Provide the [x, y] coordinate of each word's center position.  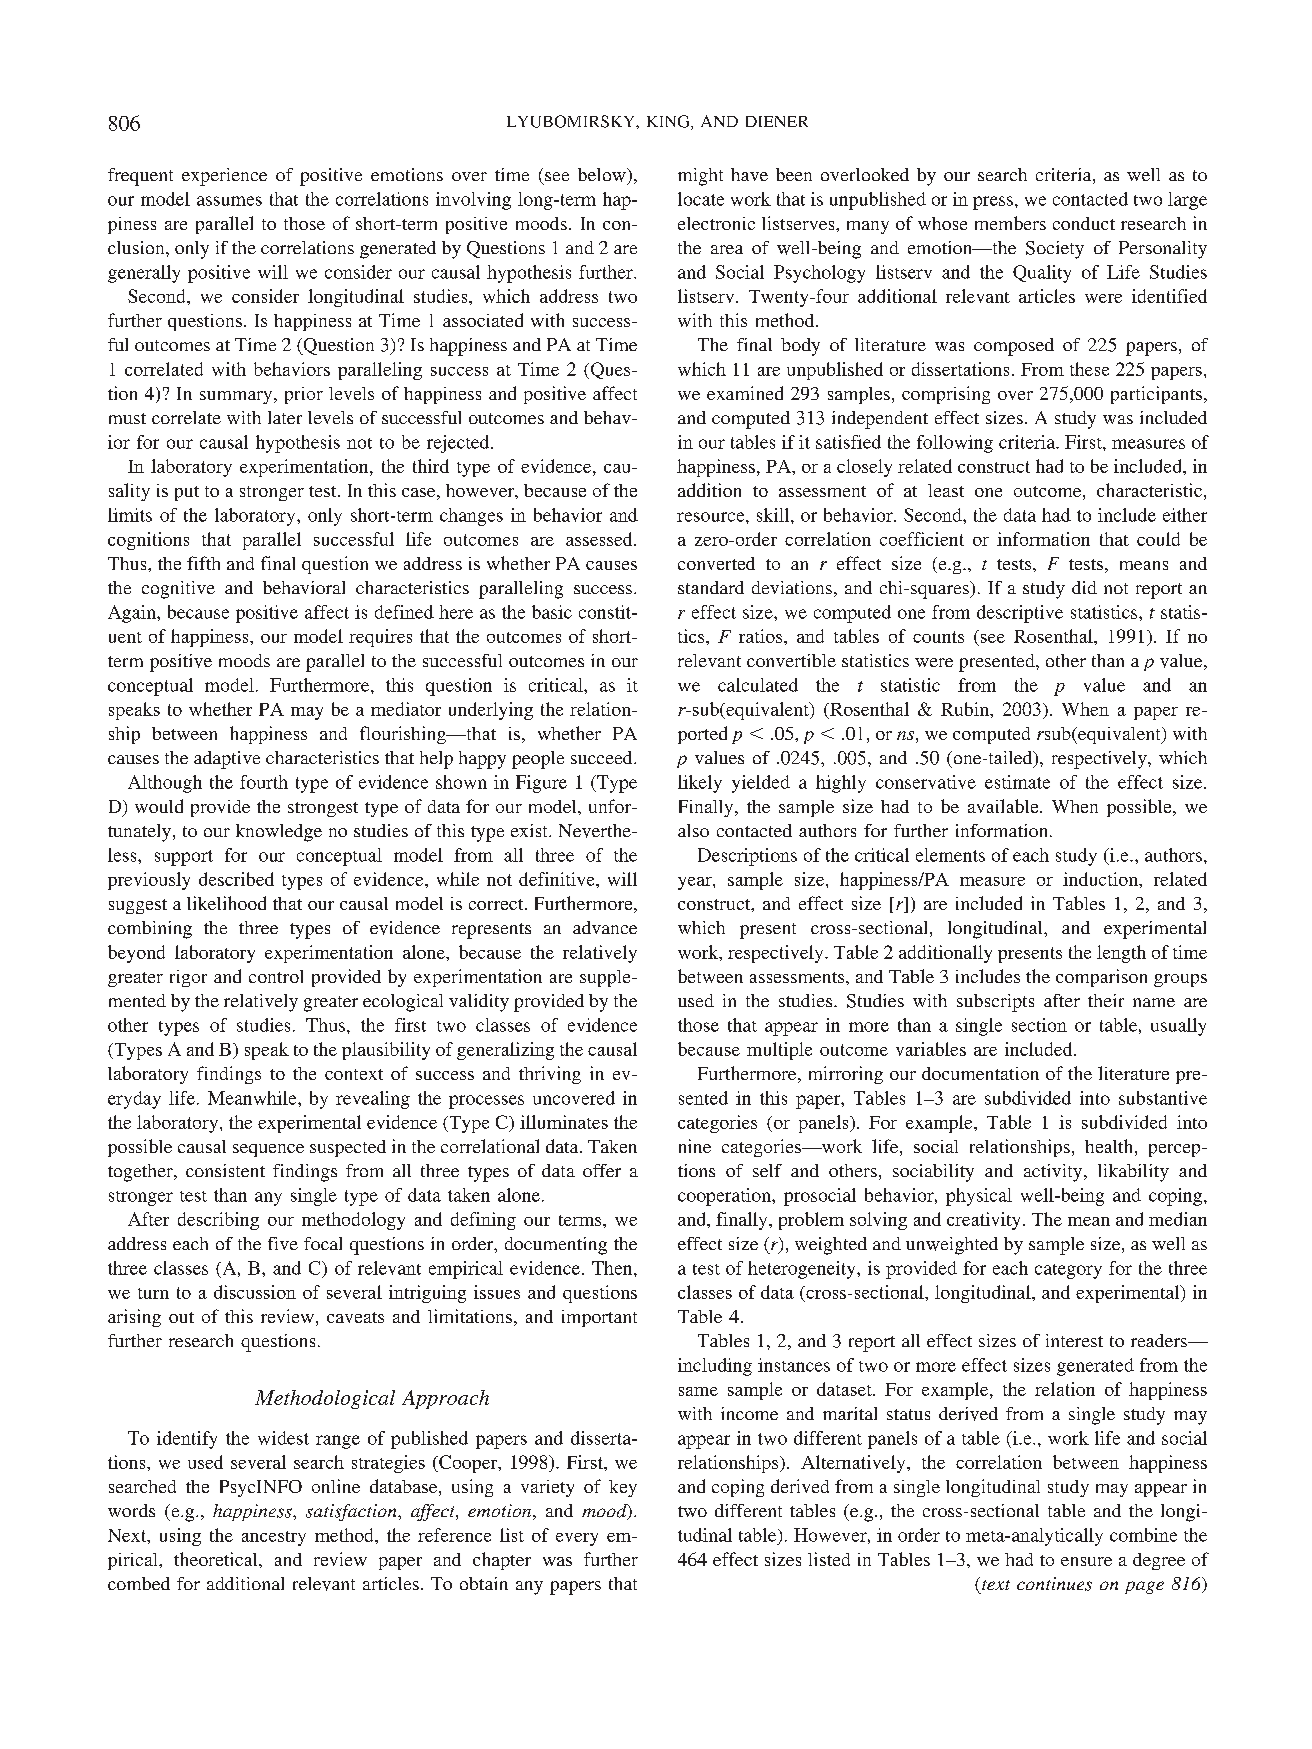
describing [218, 1221]
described [236, 879]
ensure [1086, 1561]
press [993, 203]
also [693, 830]
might [700, 177]
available [1004, 806]
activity [1054, 1173]
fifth [203, 563]
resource [712, 517]
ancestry [274, 1538]
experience [224, 177]
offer [602, 1170]
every [577, 1539]
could [1158, 539]
